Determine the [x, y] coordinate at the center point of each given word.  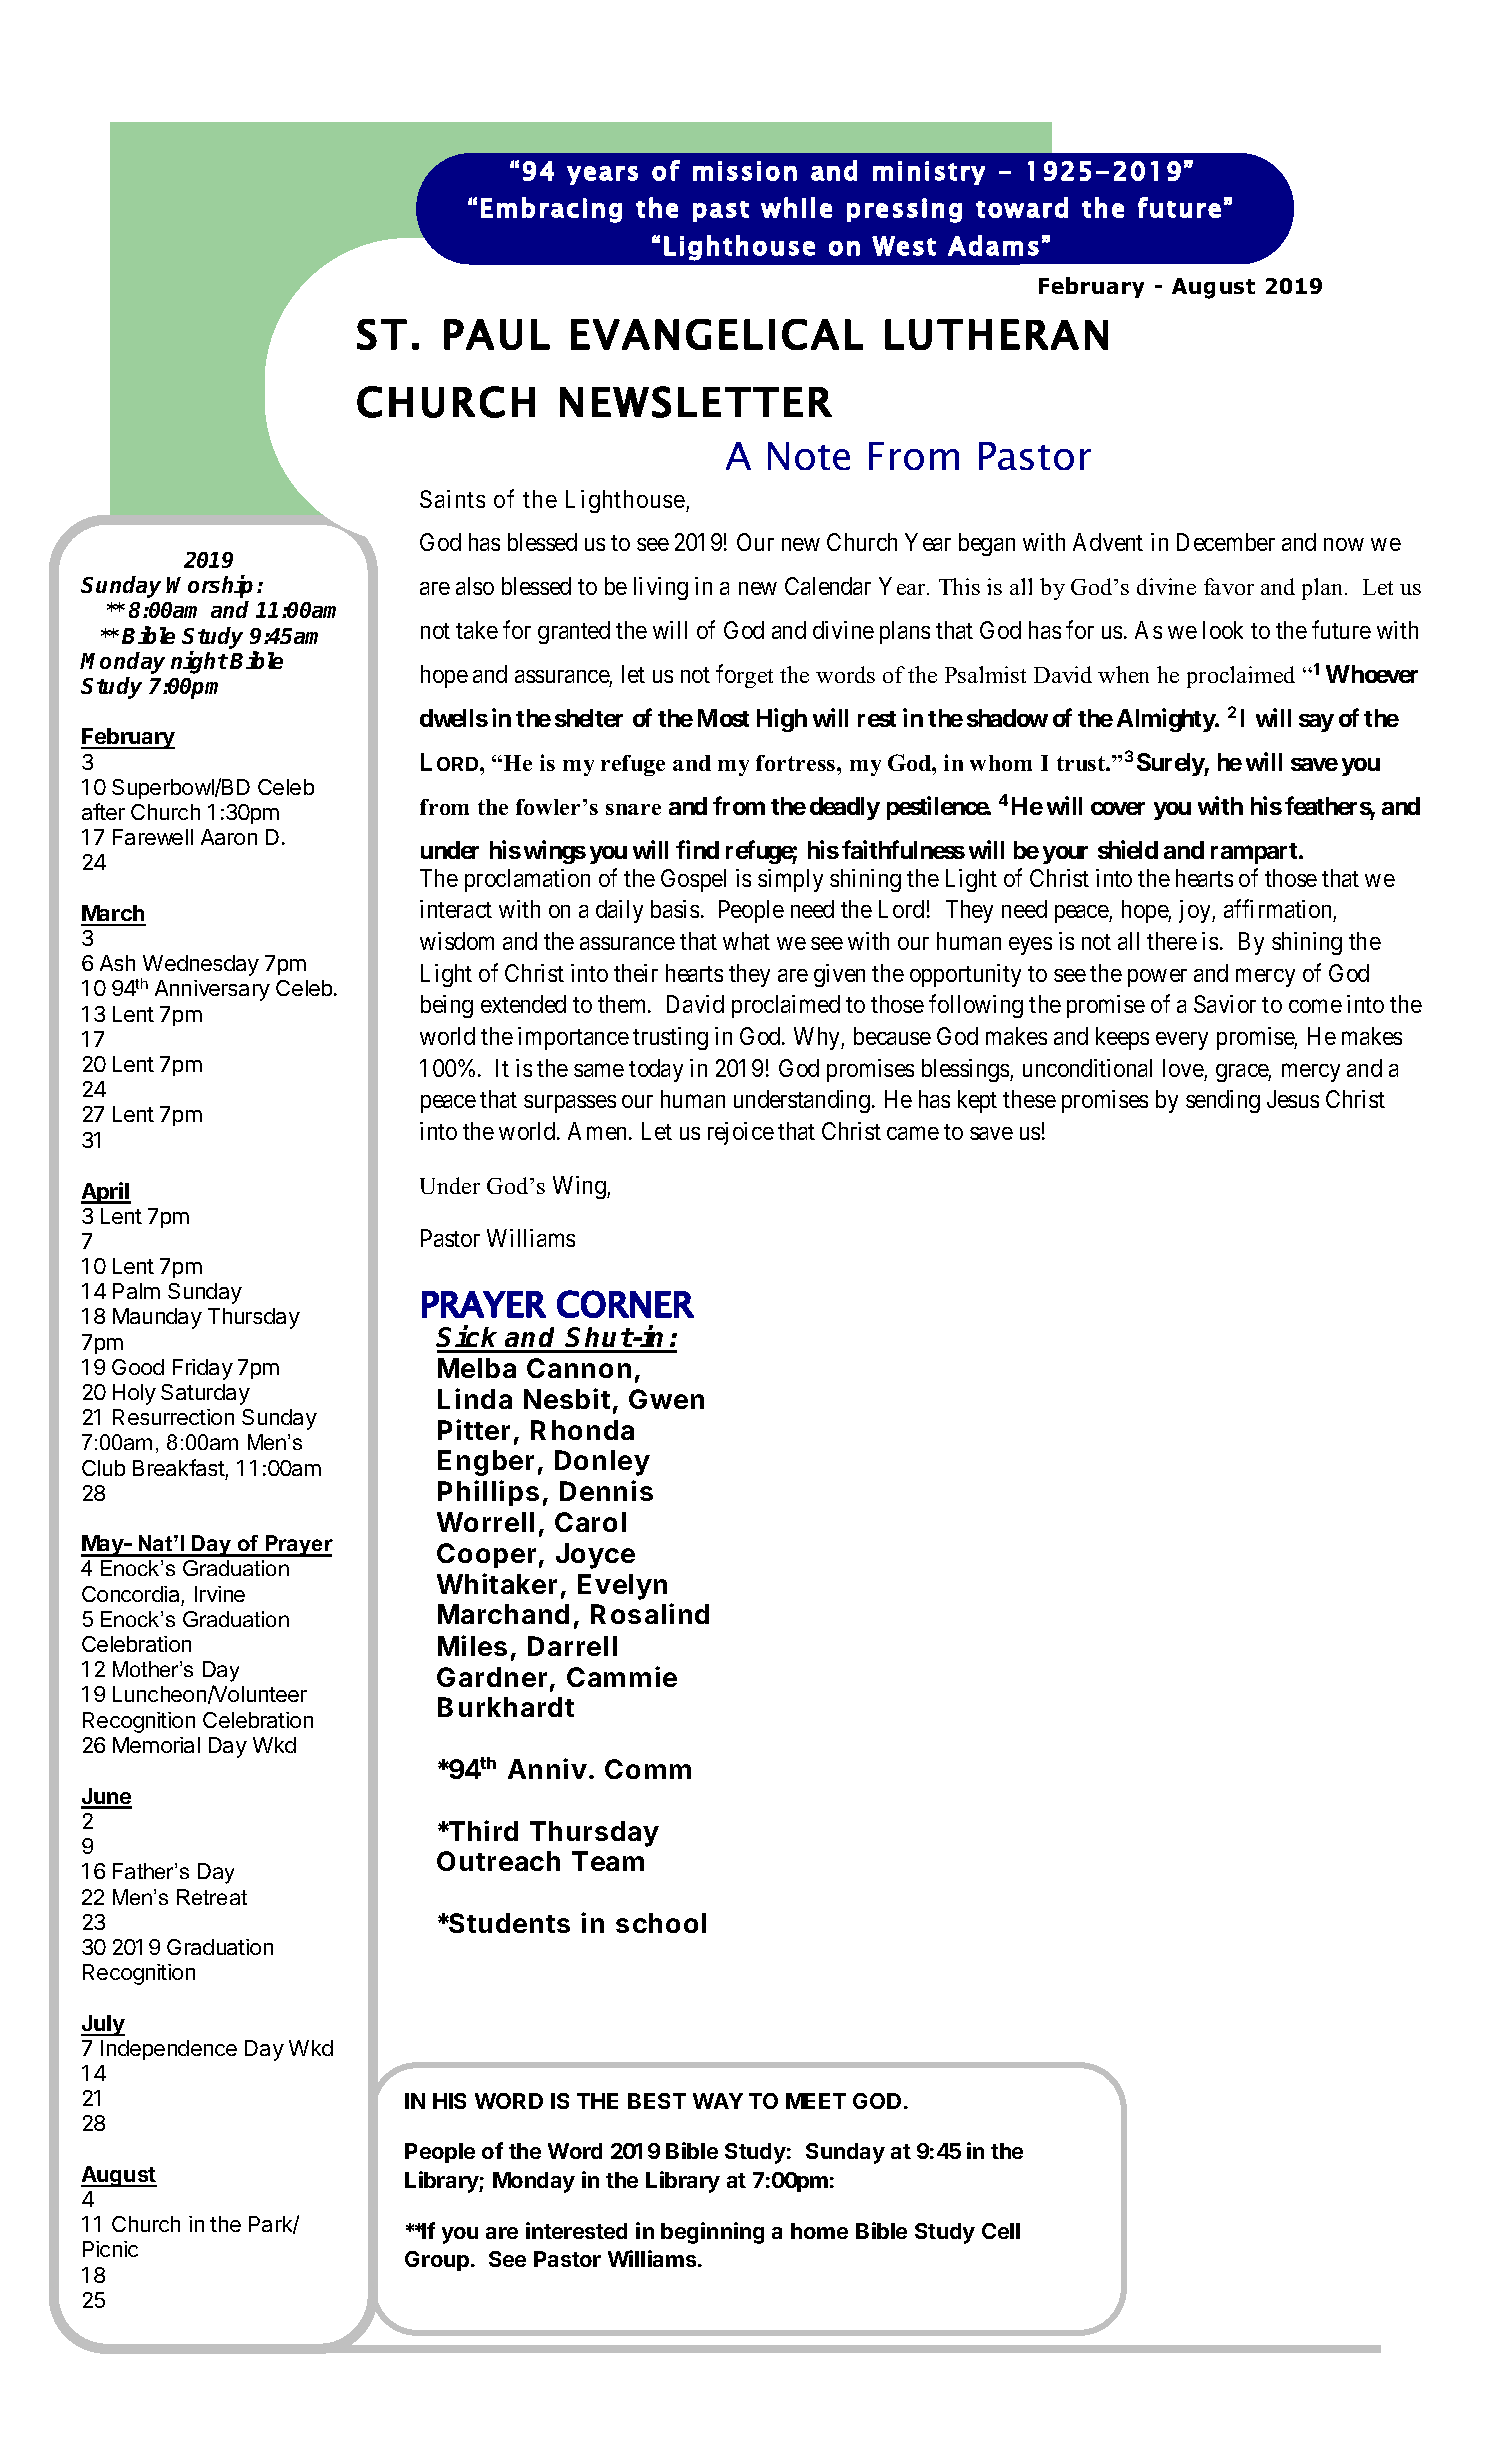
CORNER [625, 1304]
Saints [452, 499]
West [904, 246]
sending [1223, 1101]
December [1226, 542]
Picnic [110, 2249]
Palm [136, 1291]
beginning [712, 2233]
